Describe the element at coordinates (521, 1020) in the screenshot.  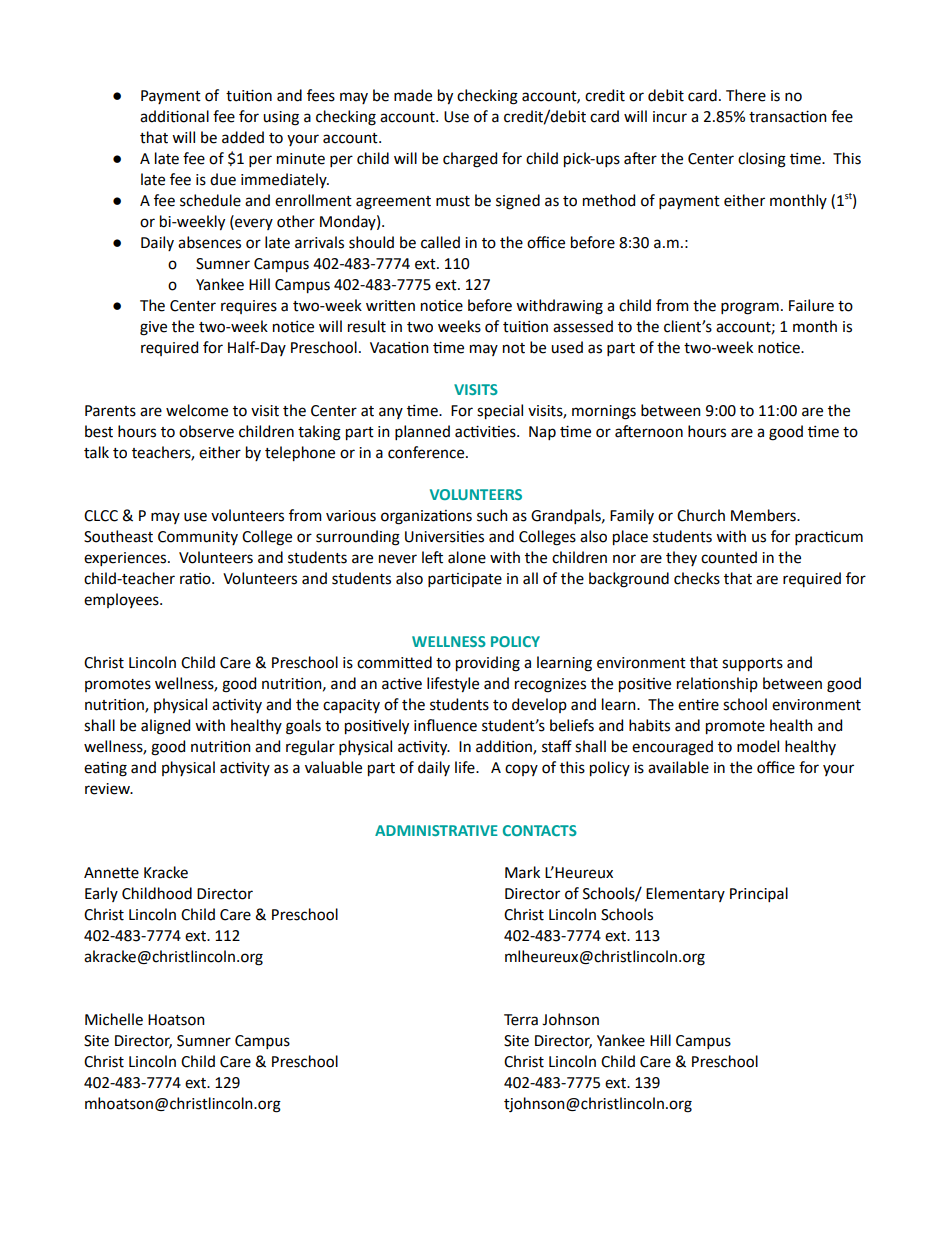
I see `Terra` at that location.
